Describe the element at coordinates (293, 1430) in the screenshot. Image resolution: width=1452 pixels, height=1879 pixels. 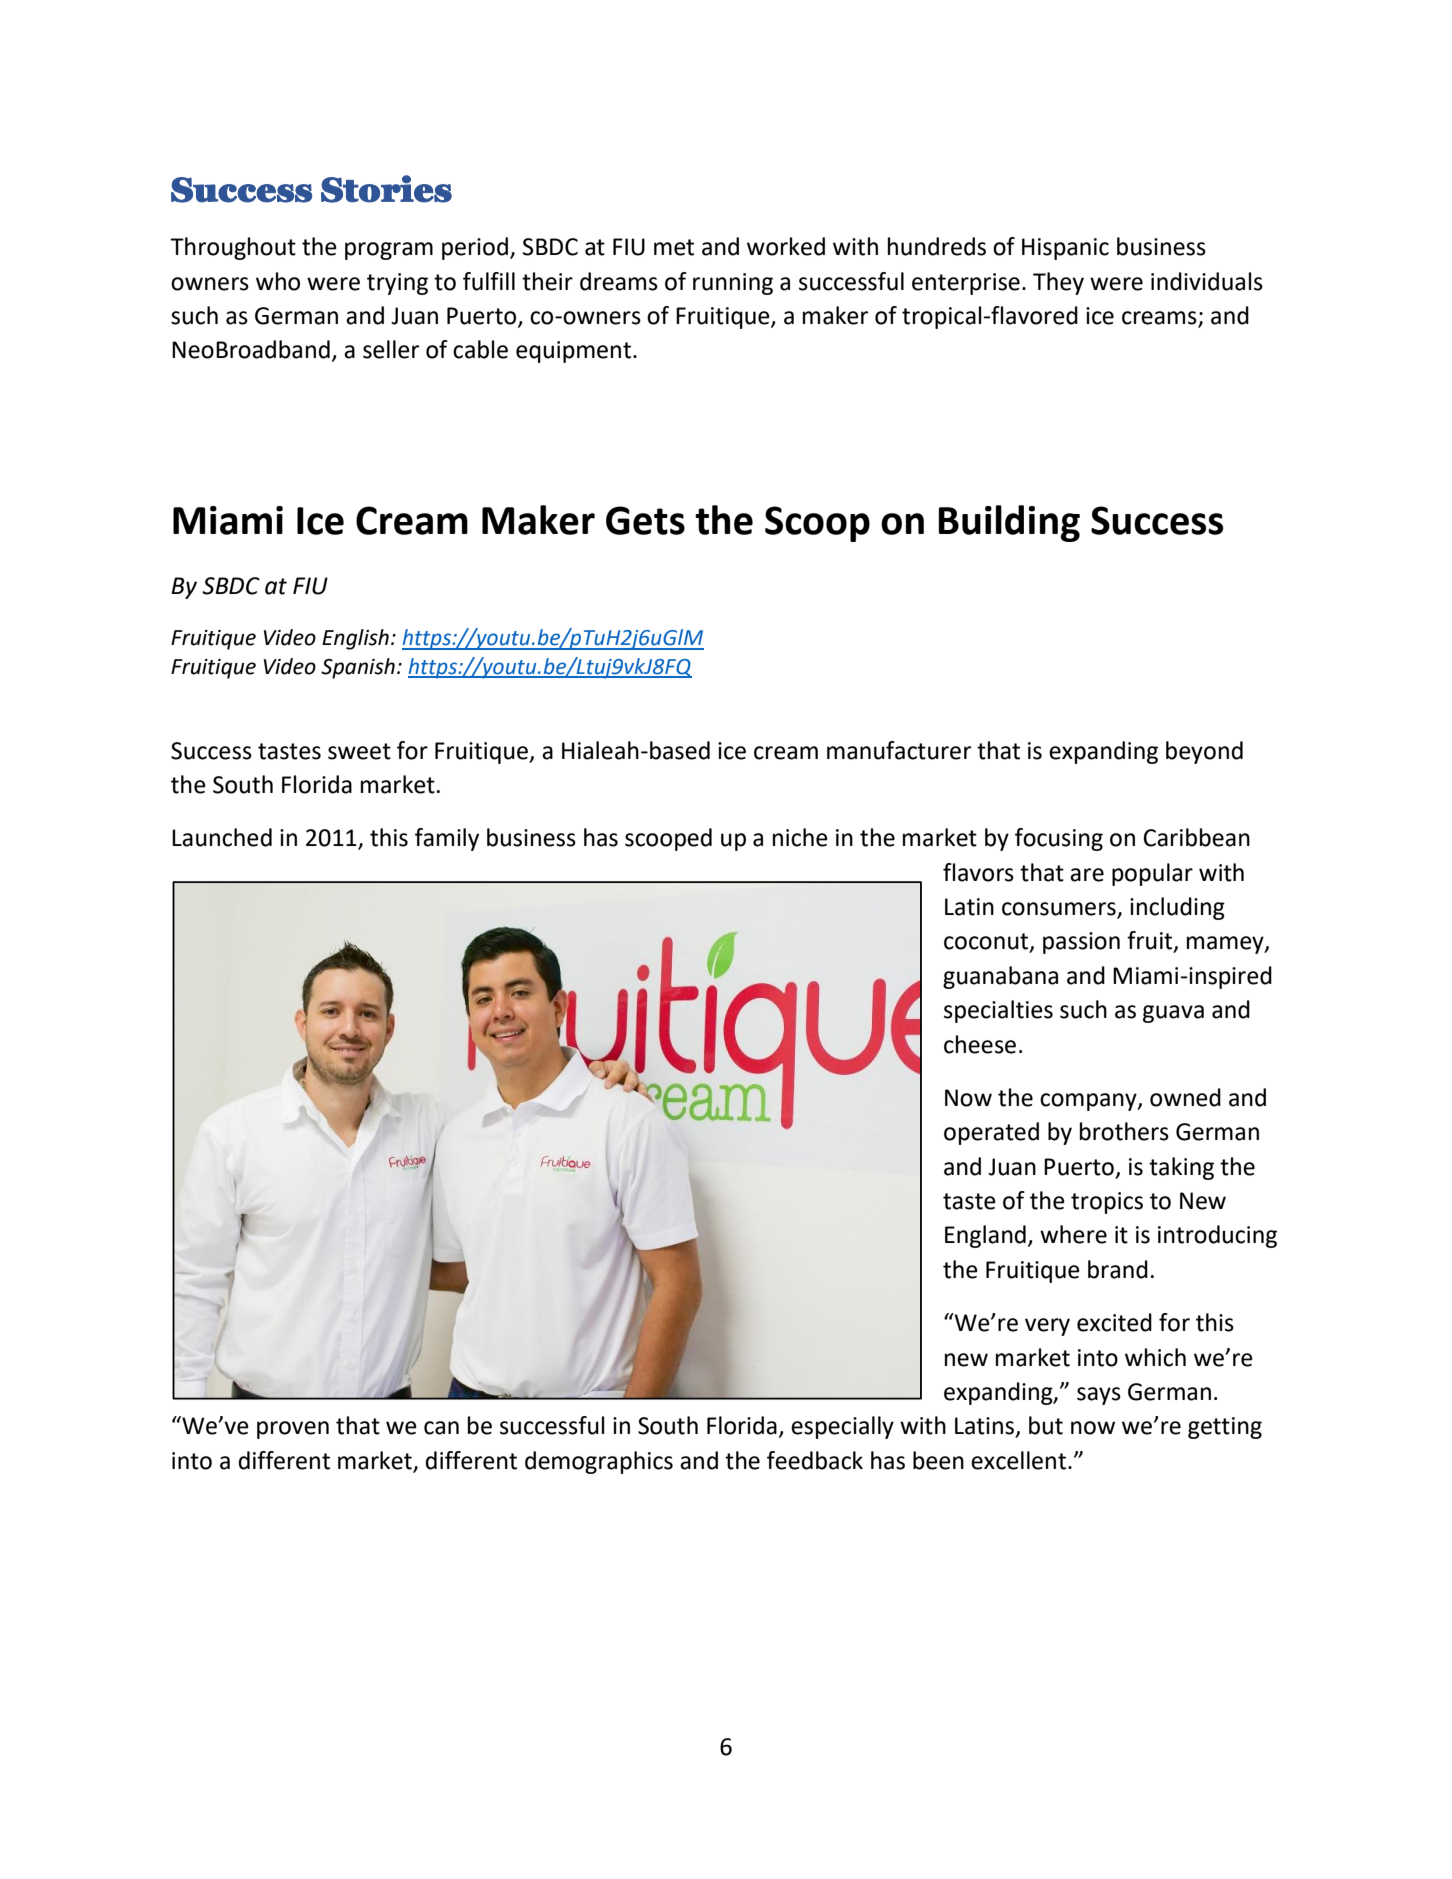
I see `proven` at that location.
